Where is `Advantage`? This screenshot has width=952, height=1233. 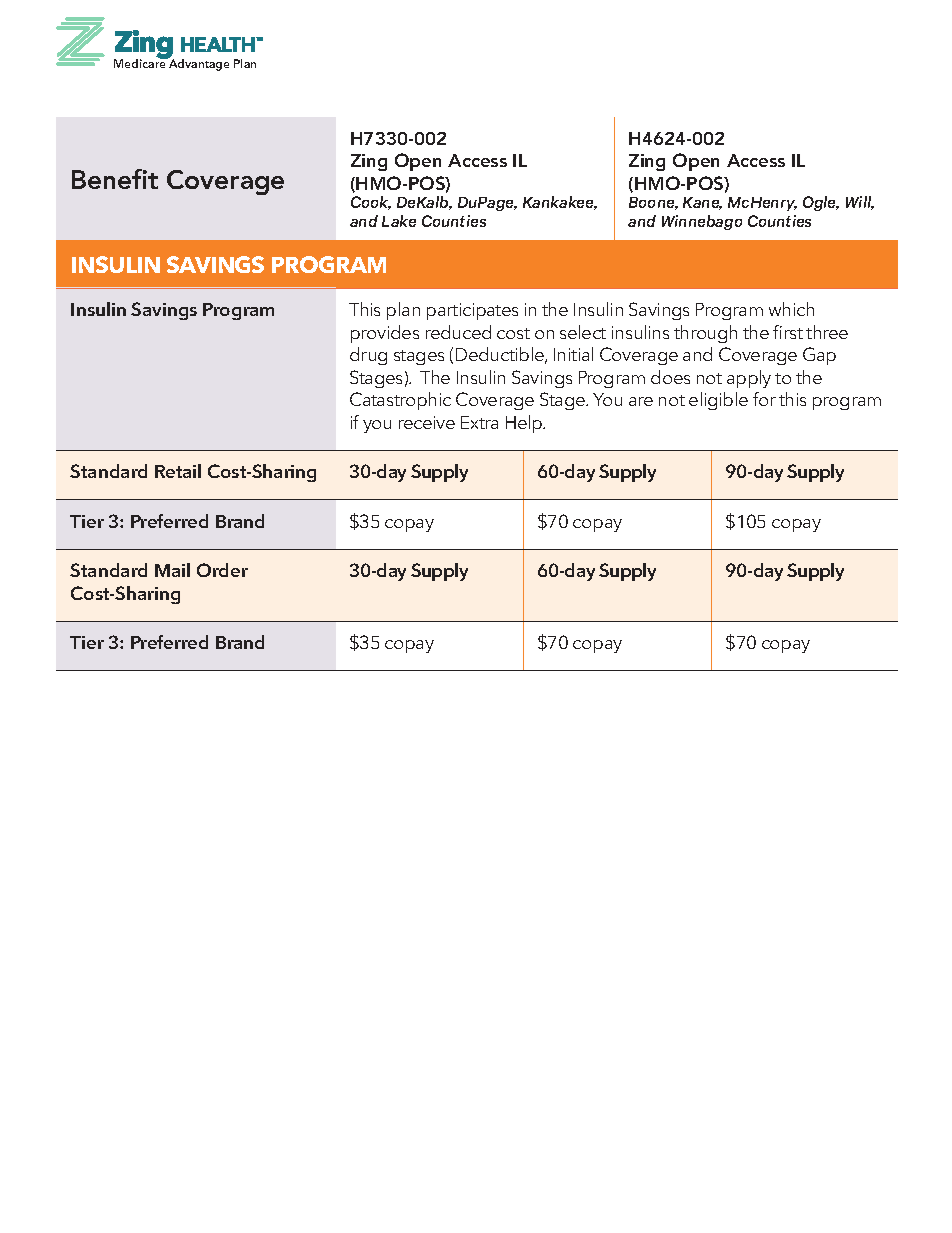
Advantage is located at coordinates (198, 64).
